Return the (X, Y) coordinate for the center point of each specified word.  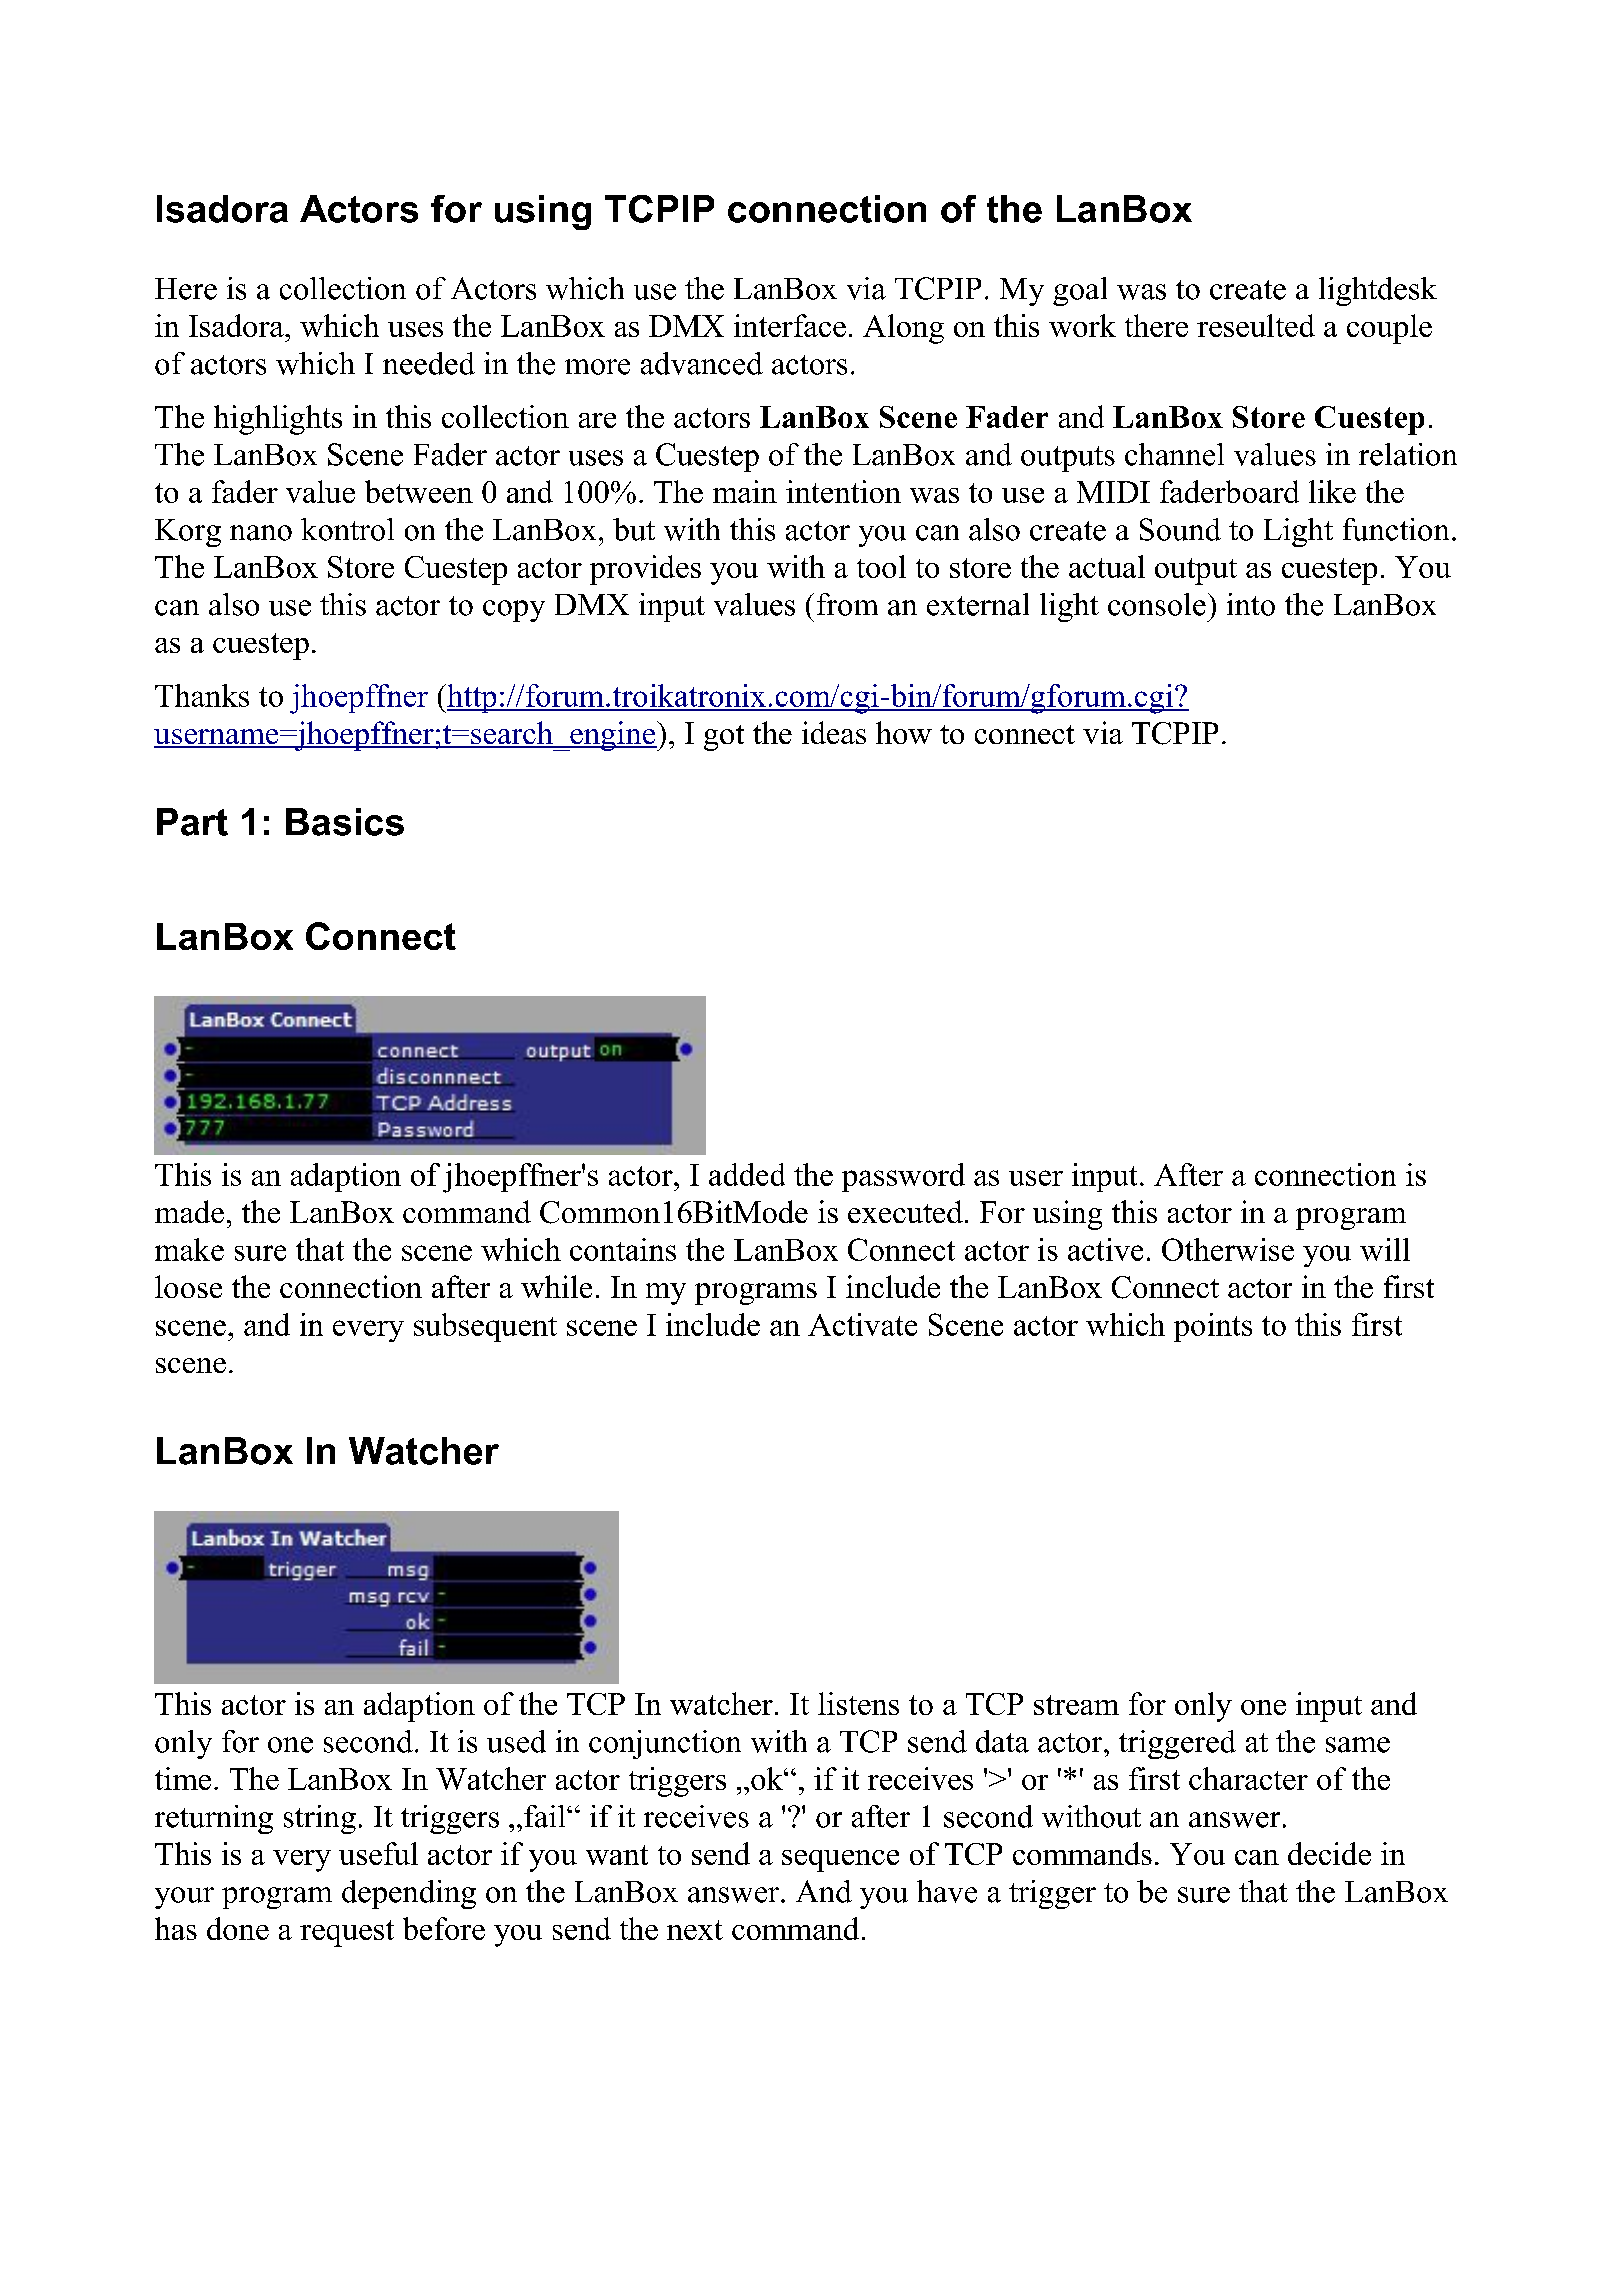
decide (1329, 1853)
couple (1389, 329)
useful (378, 1853)
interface (790, 325)
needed (429, 363)
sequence (840, 1861)
